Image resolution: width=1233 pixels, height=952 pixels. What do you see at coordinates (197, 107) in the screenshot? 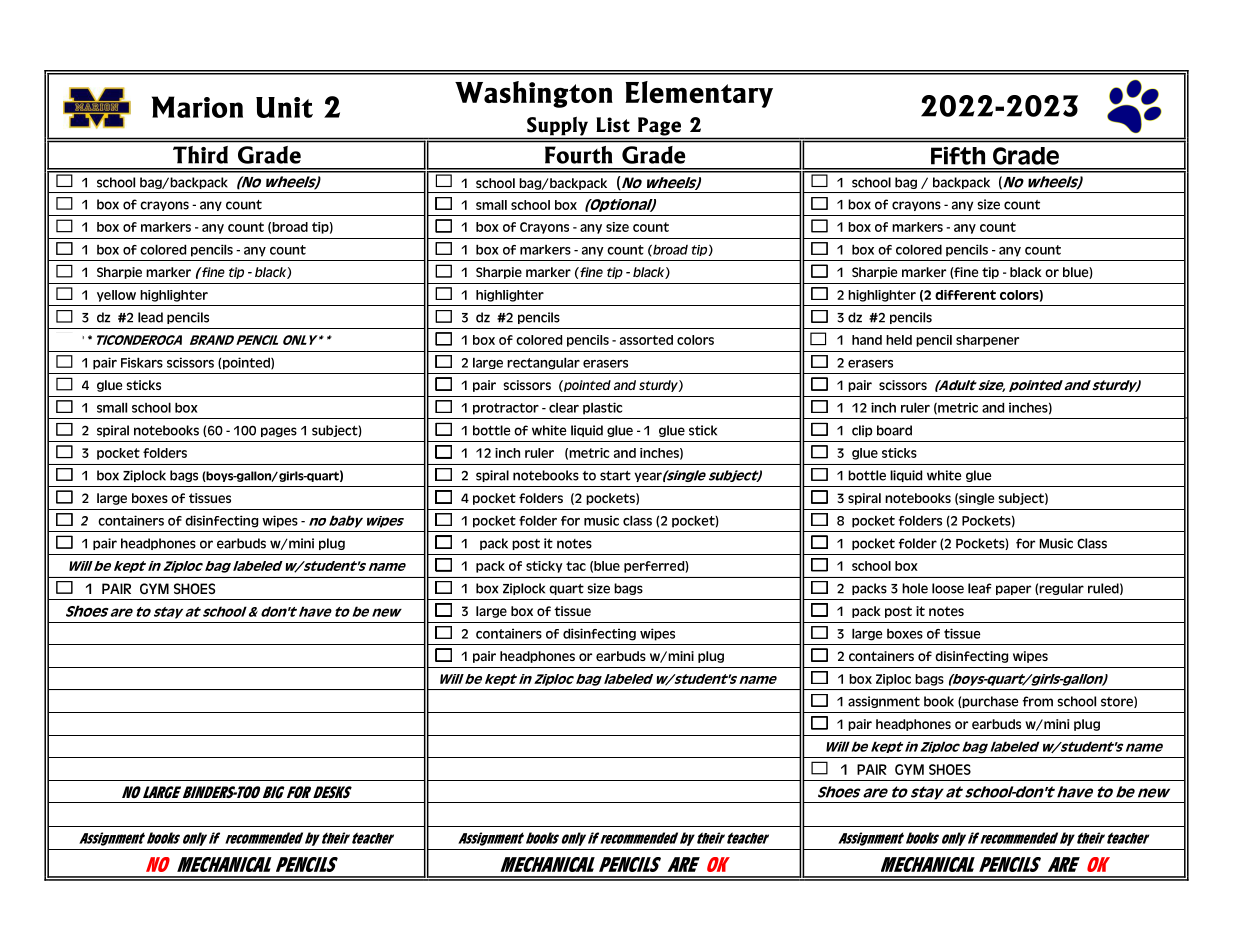
I see `Marion` at bounding box center [197, 107].
